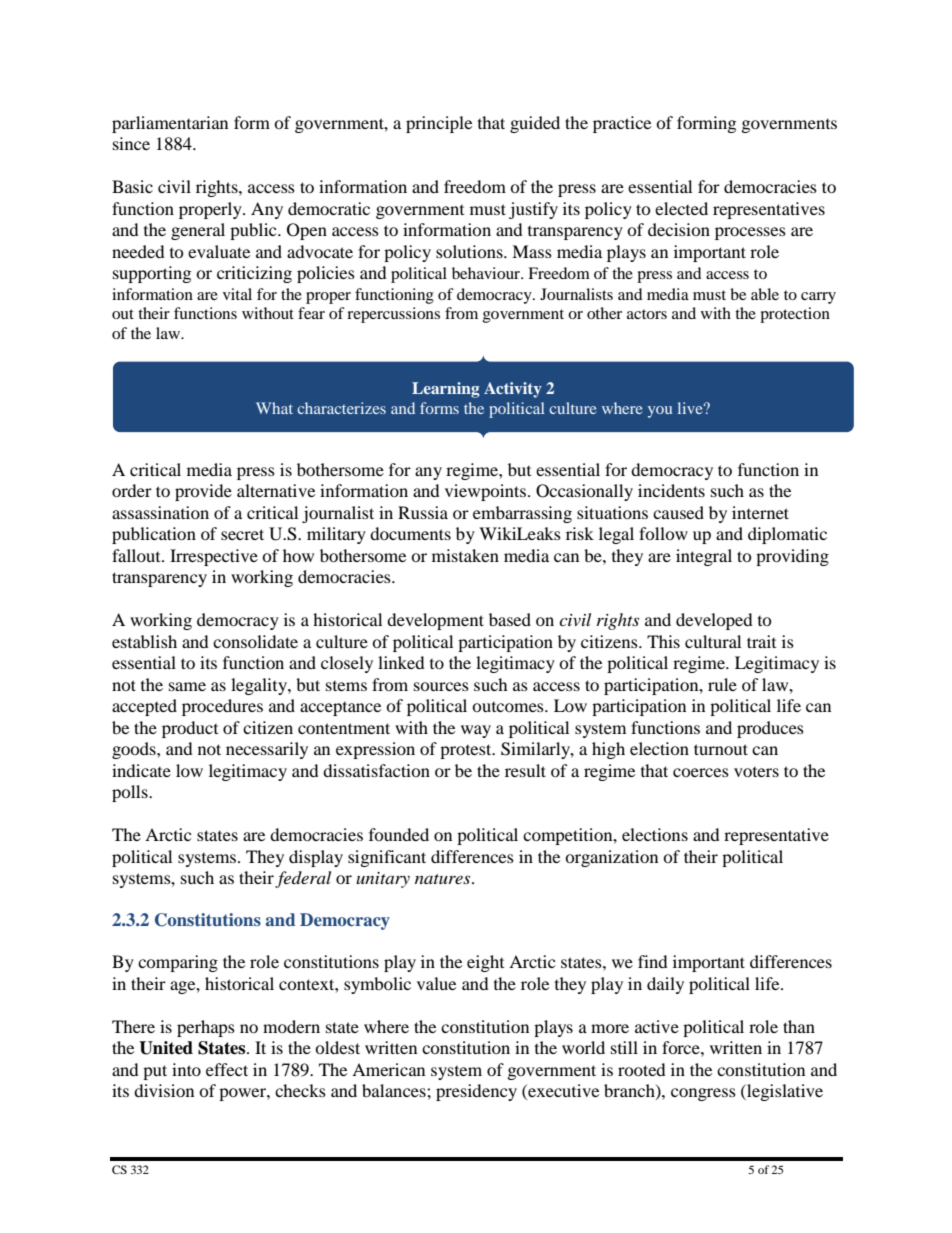  Describe the element at coordinates (444, 879) in the screenshot. I see `natures` at that location.
